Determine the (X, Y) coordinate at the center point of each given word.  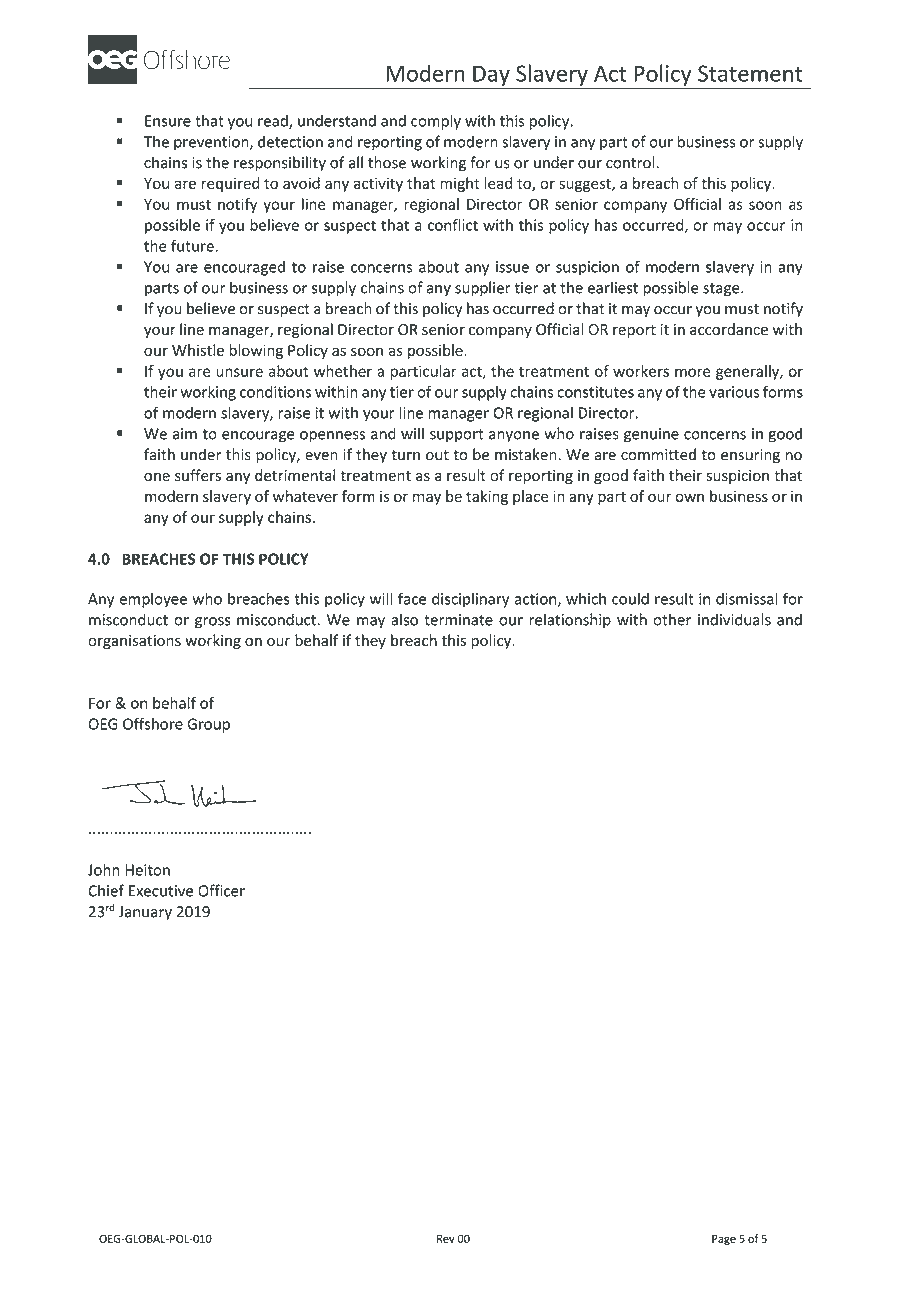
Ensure (168, 121)
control (631, 162)
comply (436, 122)
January (145, 913)
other (672, 619)
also (404, 619)
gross (212, 623)
